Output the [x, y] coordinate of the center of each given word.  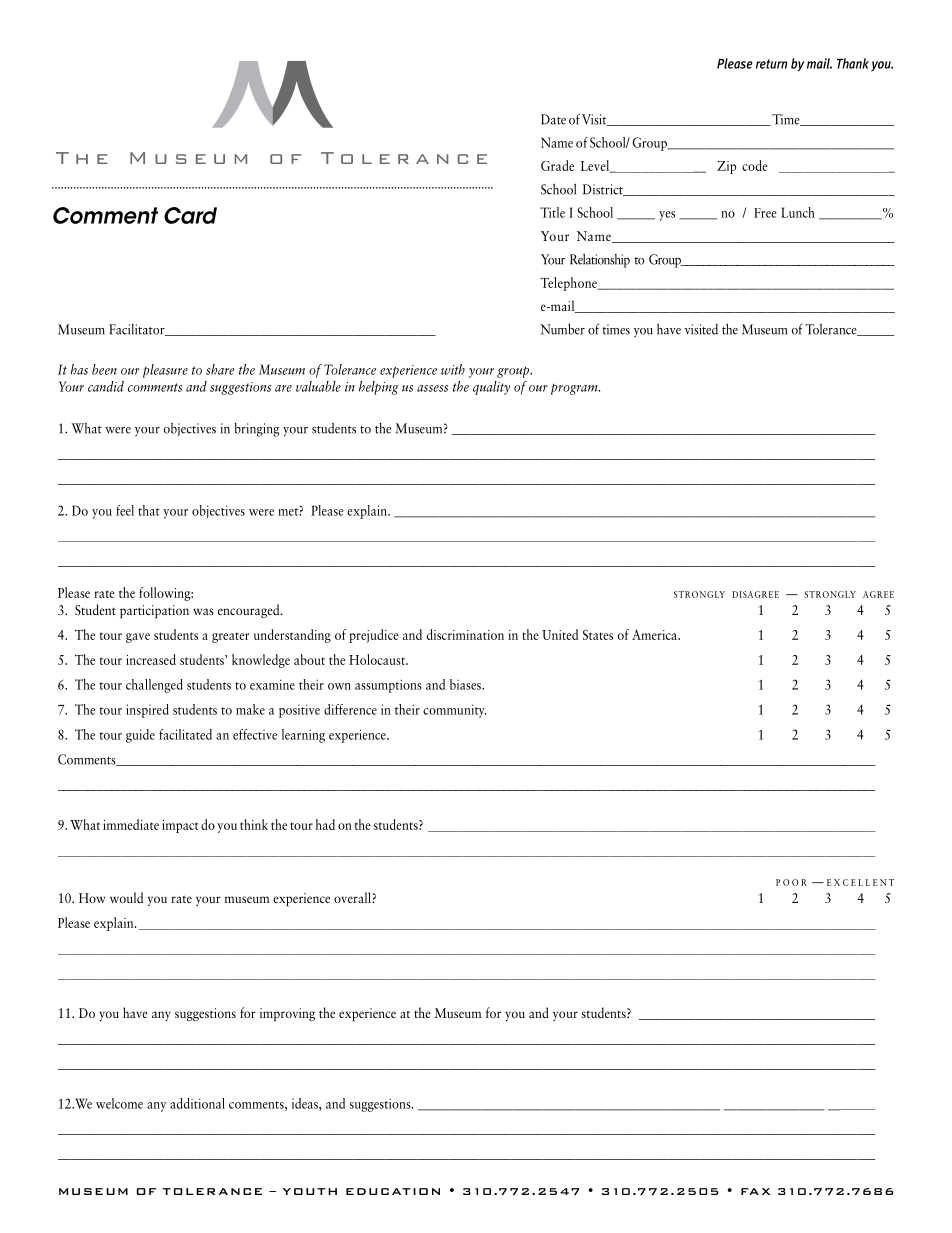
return [771, 64]
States [598, 634]
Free [765, 213]
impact [180, 826]
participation [154, 611]
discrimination [465, 634]
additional [197, 1103]
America [655, 634]
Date [553, 119]
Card [190, 215]
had [325, 824]
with [453, 369]
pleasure [165, 371]
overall [353, 897]
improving [287, 1014]
